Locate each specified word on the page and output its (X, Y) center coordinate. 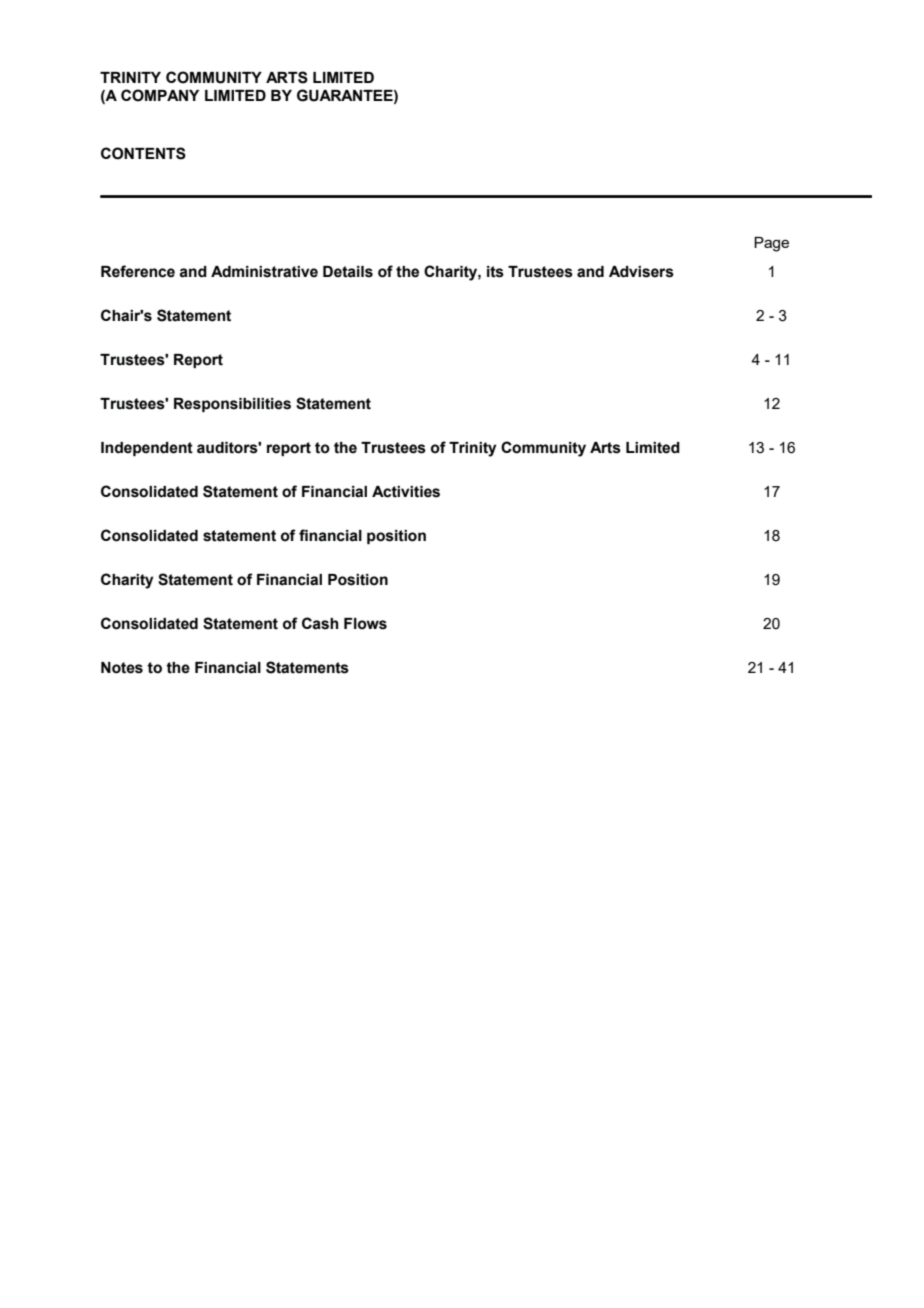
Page (771, 244)
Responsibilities (232, 405)
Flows (365, 624)
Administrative (264, 272)
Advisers (641, 272)
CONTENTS (143, 153)
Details (348, 272)
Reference (138, 271)
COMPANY (160, 95)
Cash (320, 623)
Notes (122, 668)
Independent (147, 449)
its (495, 272)
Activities (406, 492)
